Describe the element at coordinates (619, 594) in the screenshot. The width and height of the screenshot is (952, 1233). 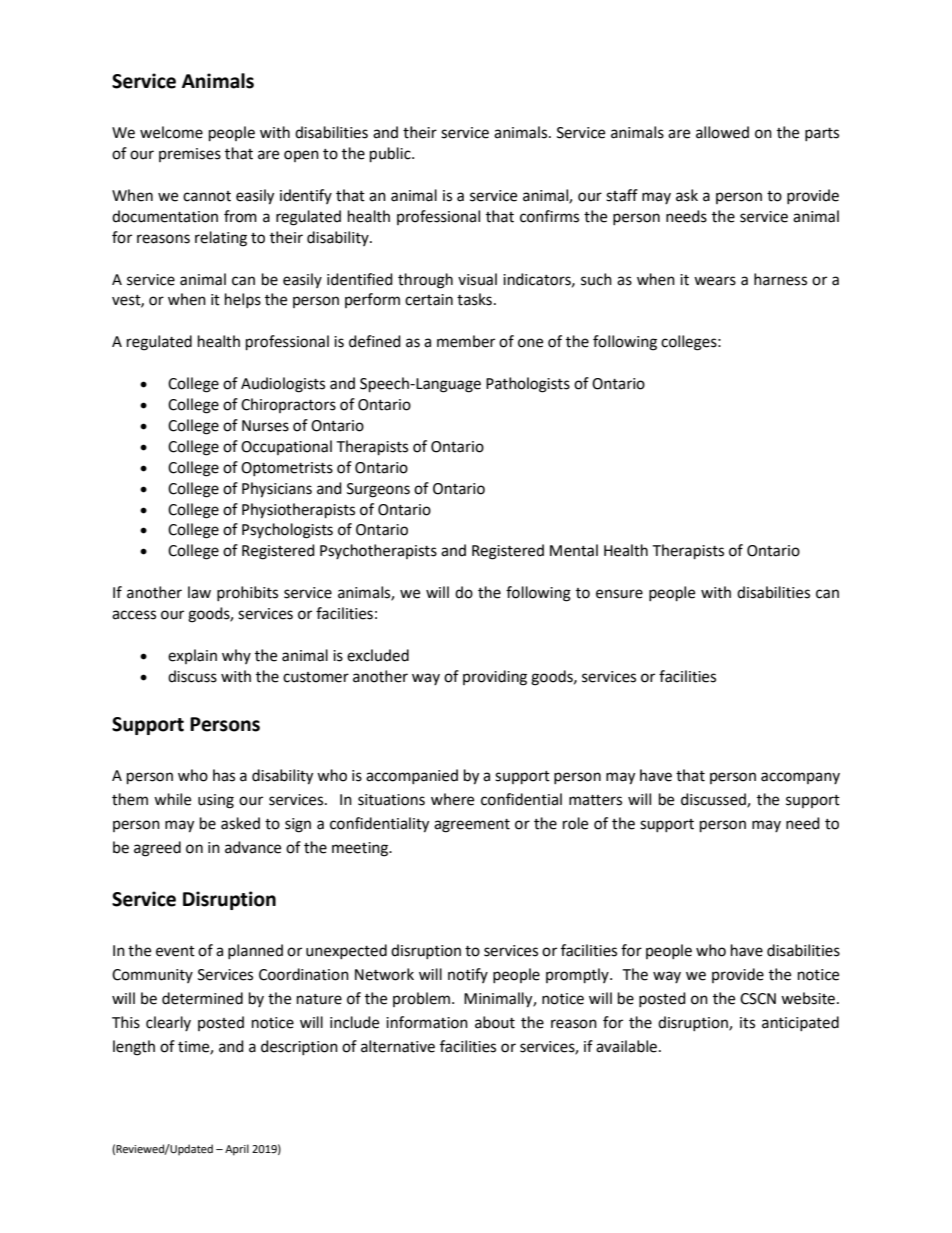
I see `ensure` at that location.
